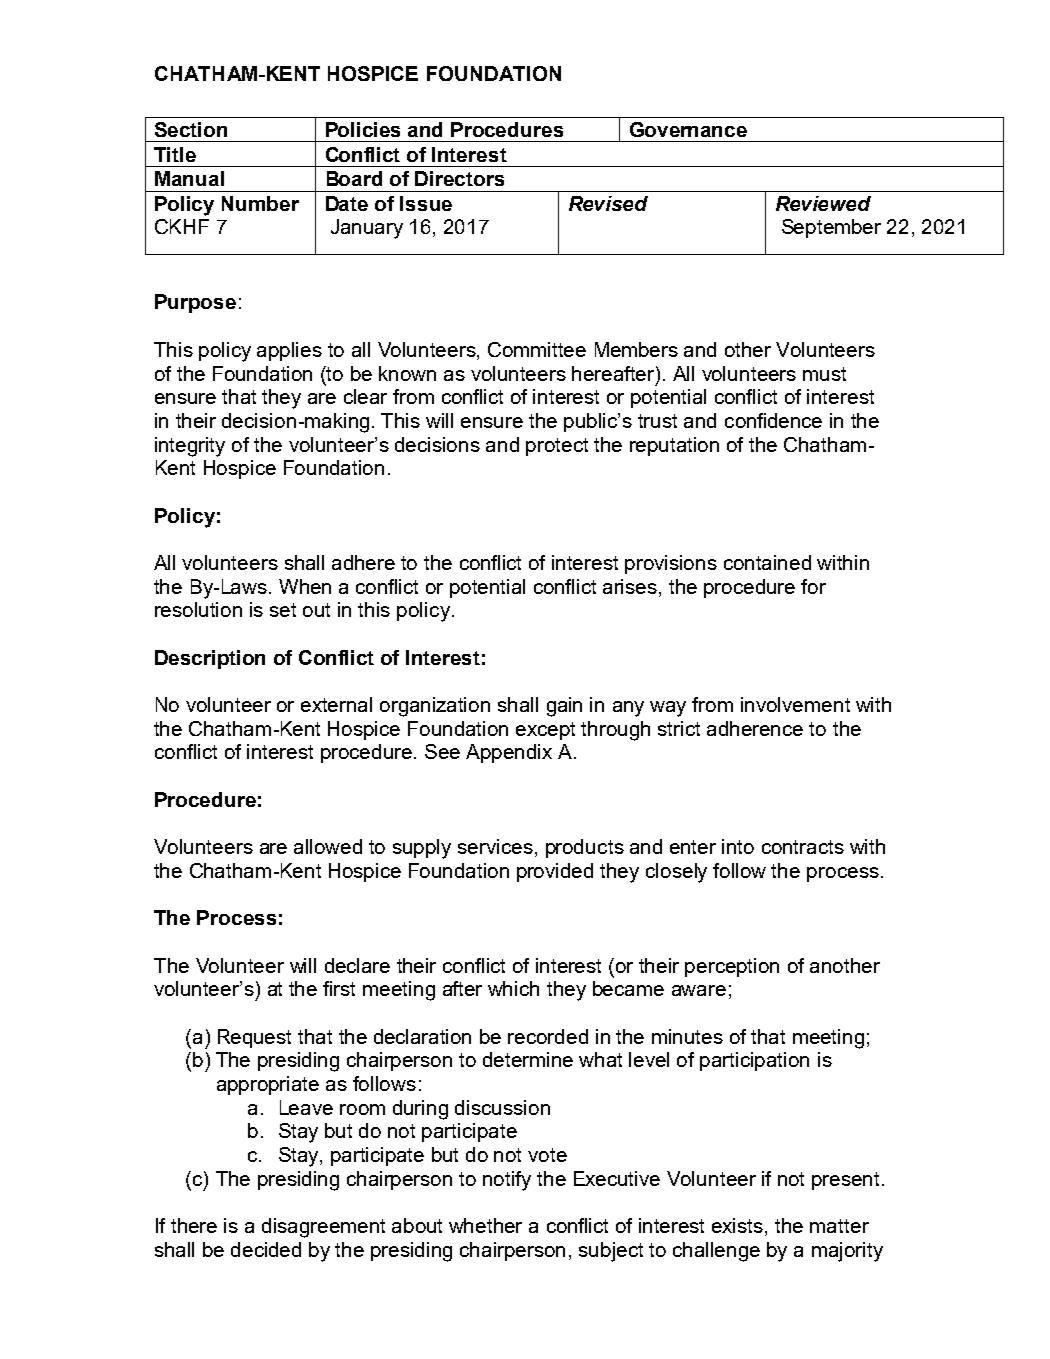 Image resolution: width=1050 pixels, height=1359 pixels. I want to click on Directors, so click(459, 178).
